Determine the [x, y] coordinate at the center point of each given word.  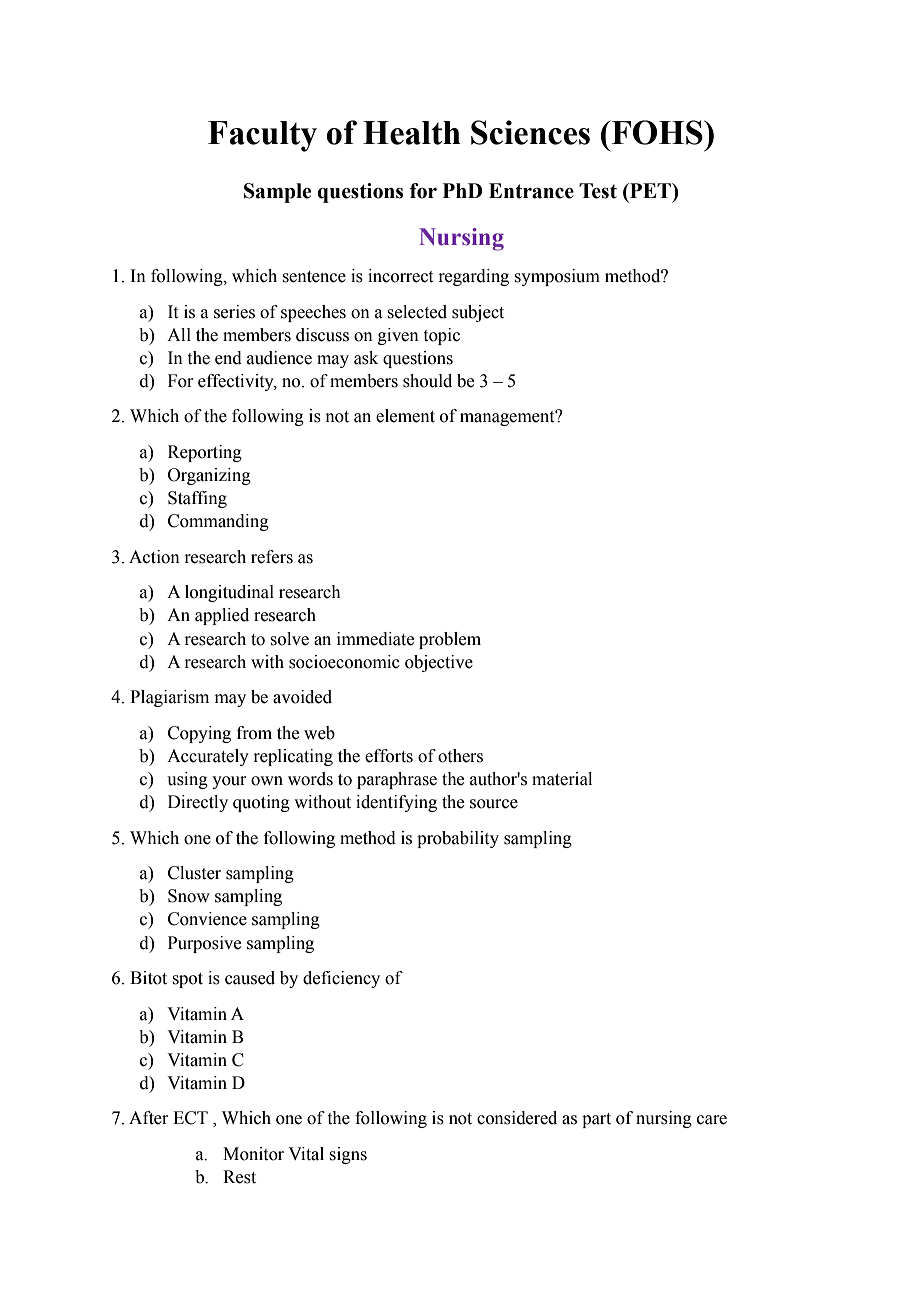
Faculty [262, 136]
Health [412, 133]
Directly [198, 803]
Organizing [209, 476]
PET [650, 190]
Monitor [253, 1154]
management [508, 418]
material [562, 779]
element [405, 416]
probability [458, 839]
